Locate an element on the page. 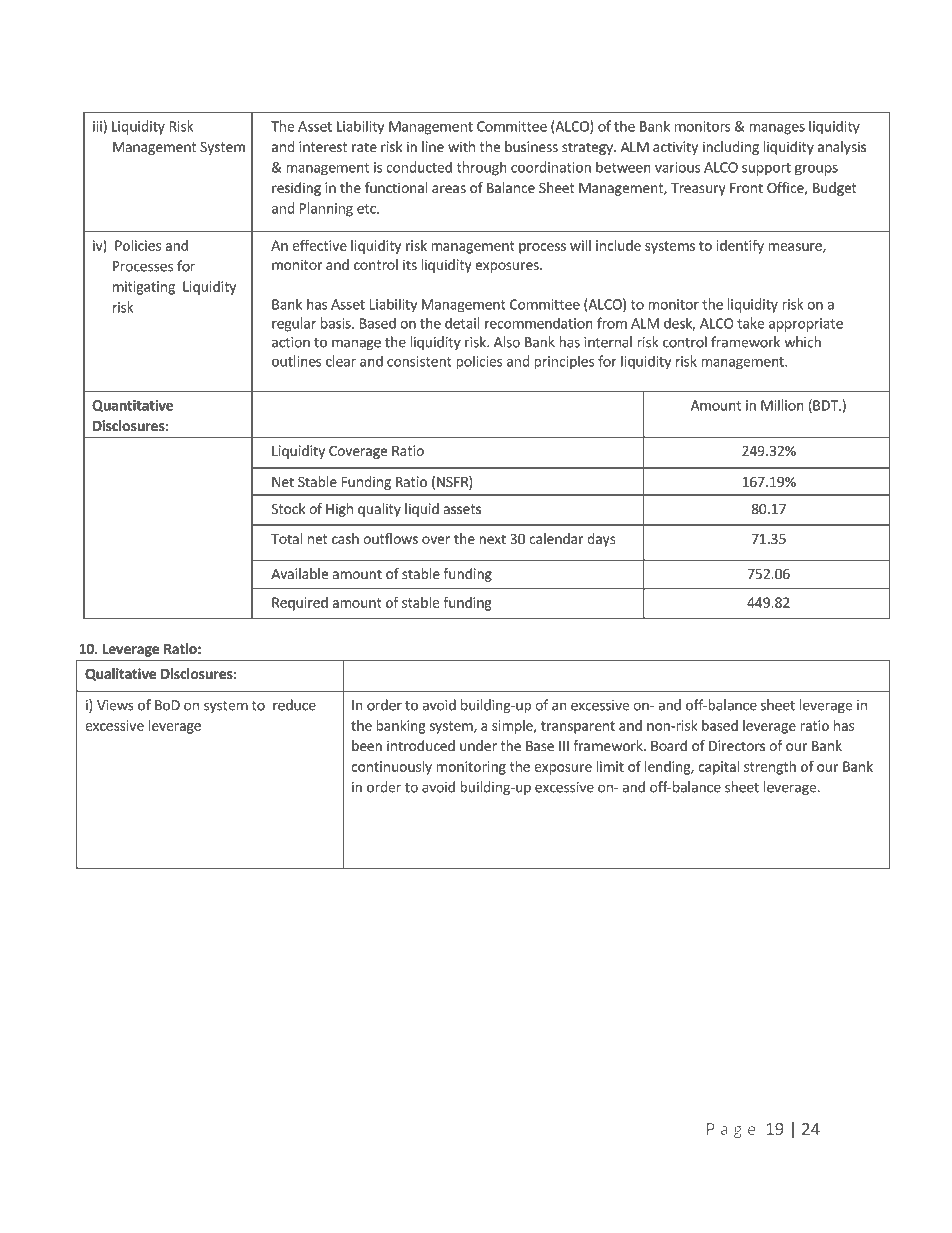 This document has width=952, height=1233. Available is located at coordinates (299, 573).
